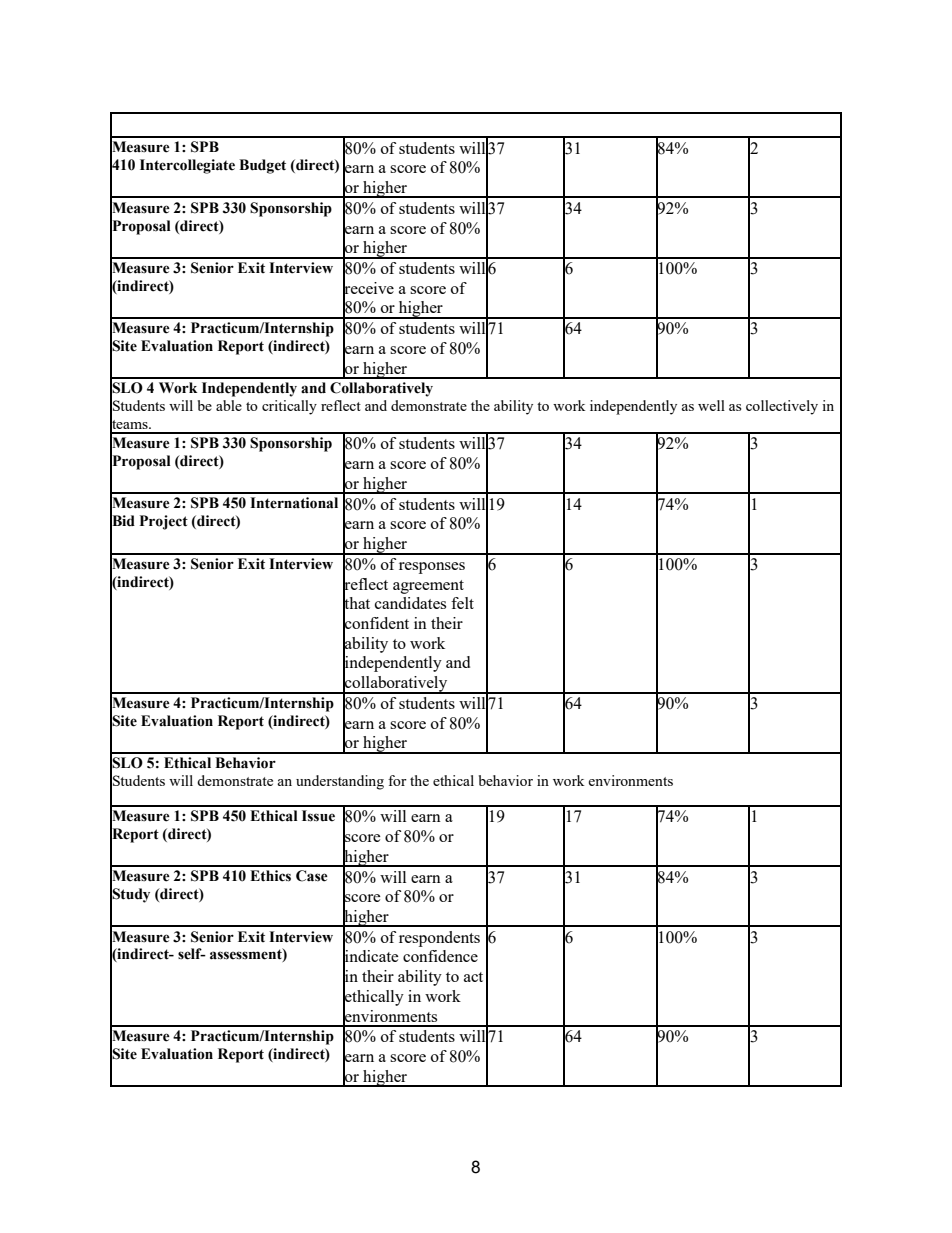  What do you see at coordinates (432, 568) in the screenshot?
I see `responses` at bounding box center [432, 568].
